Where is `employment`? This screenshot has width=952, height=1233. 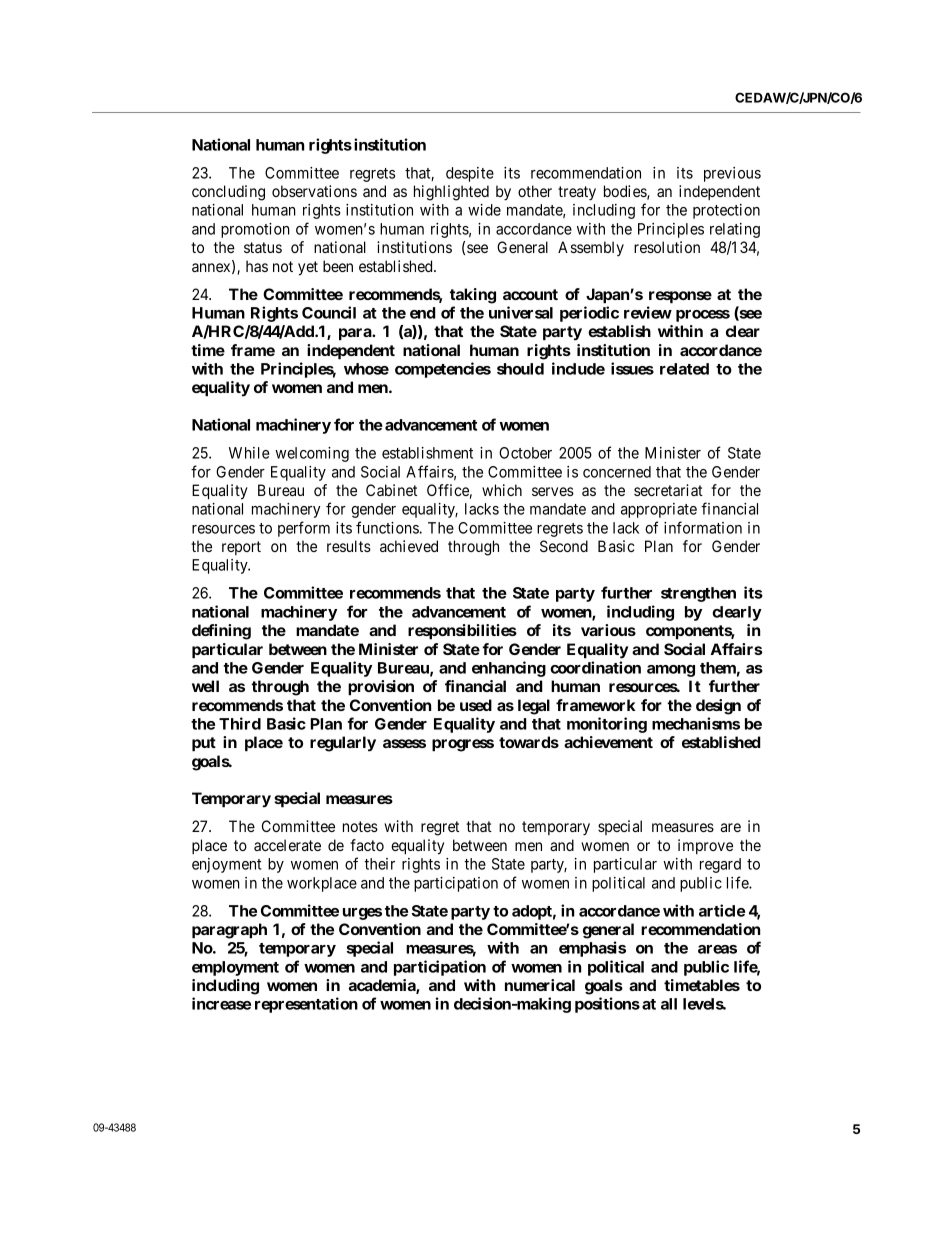
employment is located at coordinates (235, 968).
